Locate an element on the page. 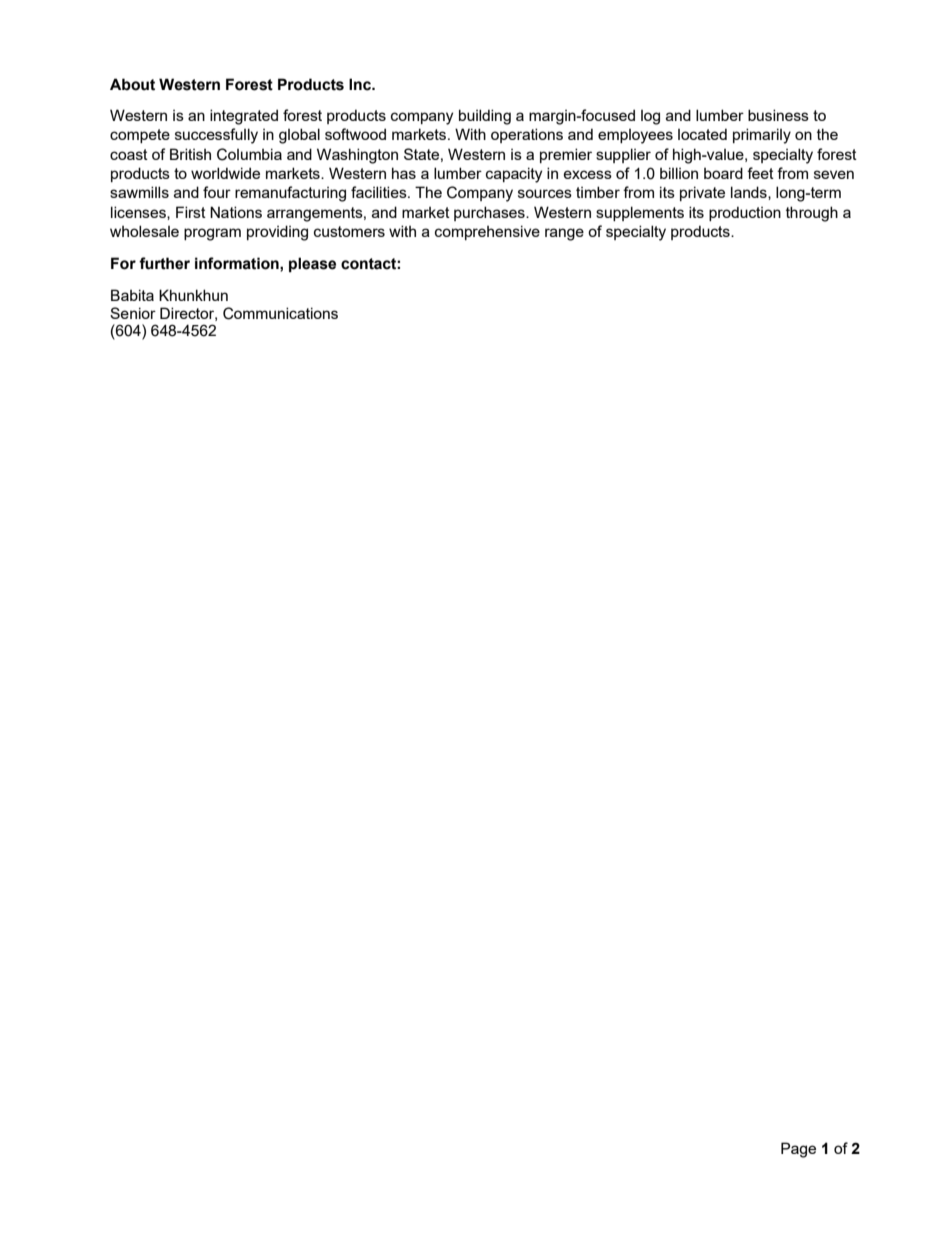  building is located at coordinates (485, 117).
